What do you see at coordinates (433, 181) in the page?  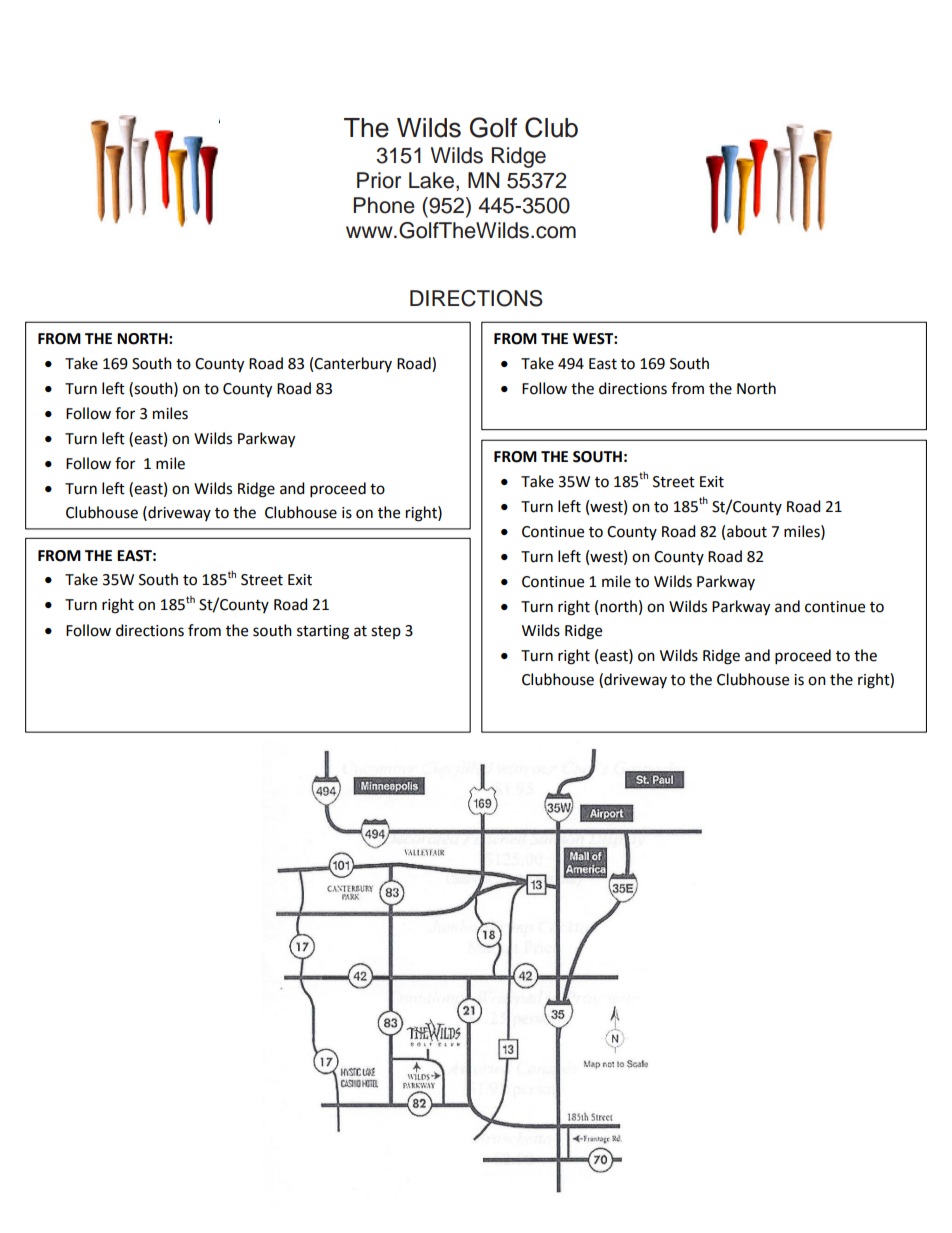 I see `Lake` at bounding box center [433, 181].
